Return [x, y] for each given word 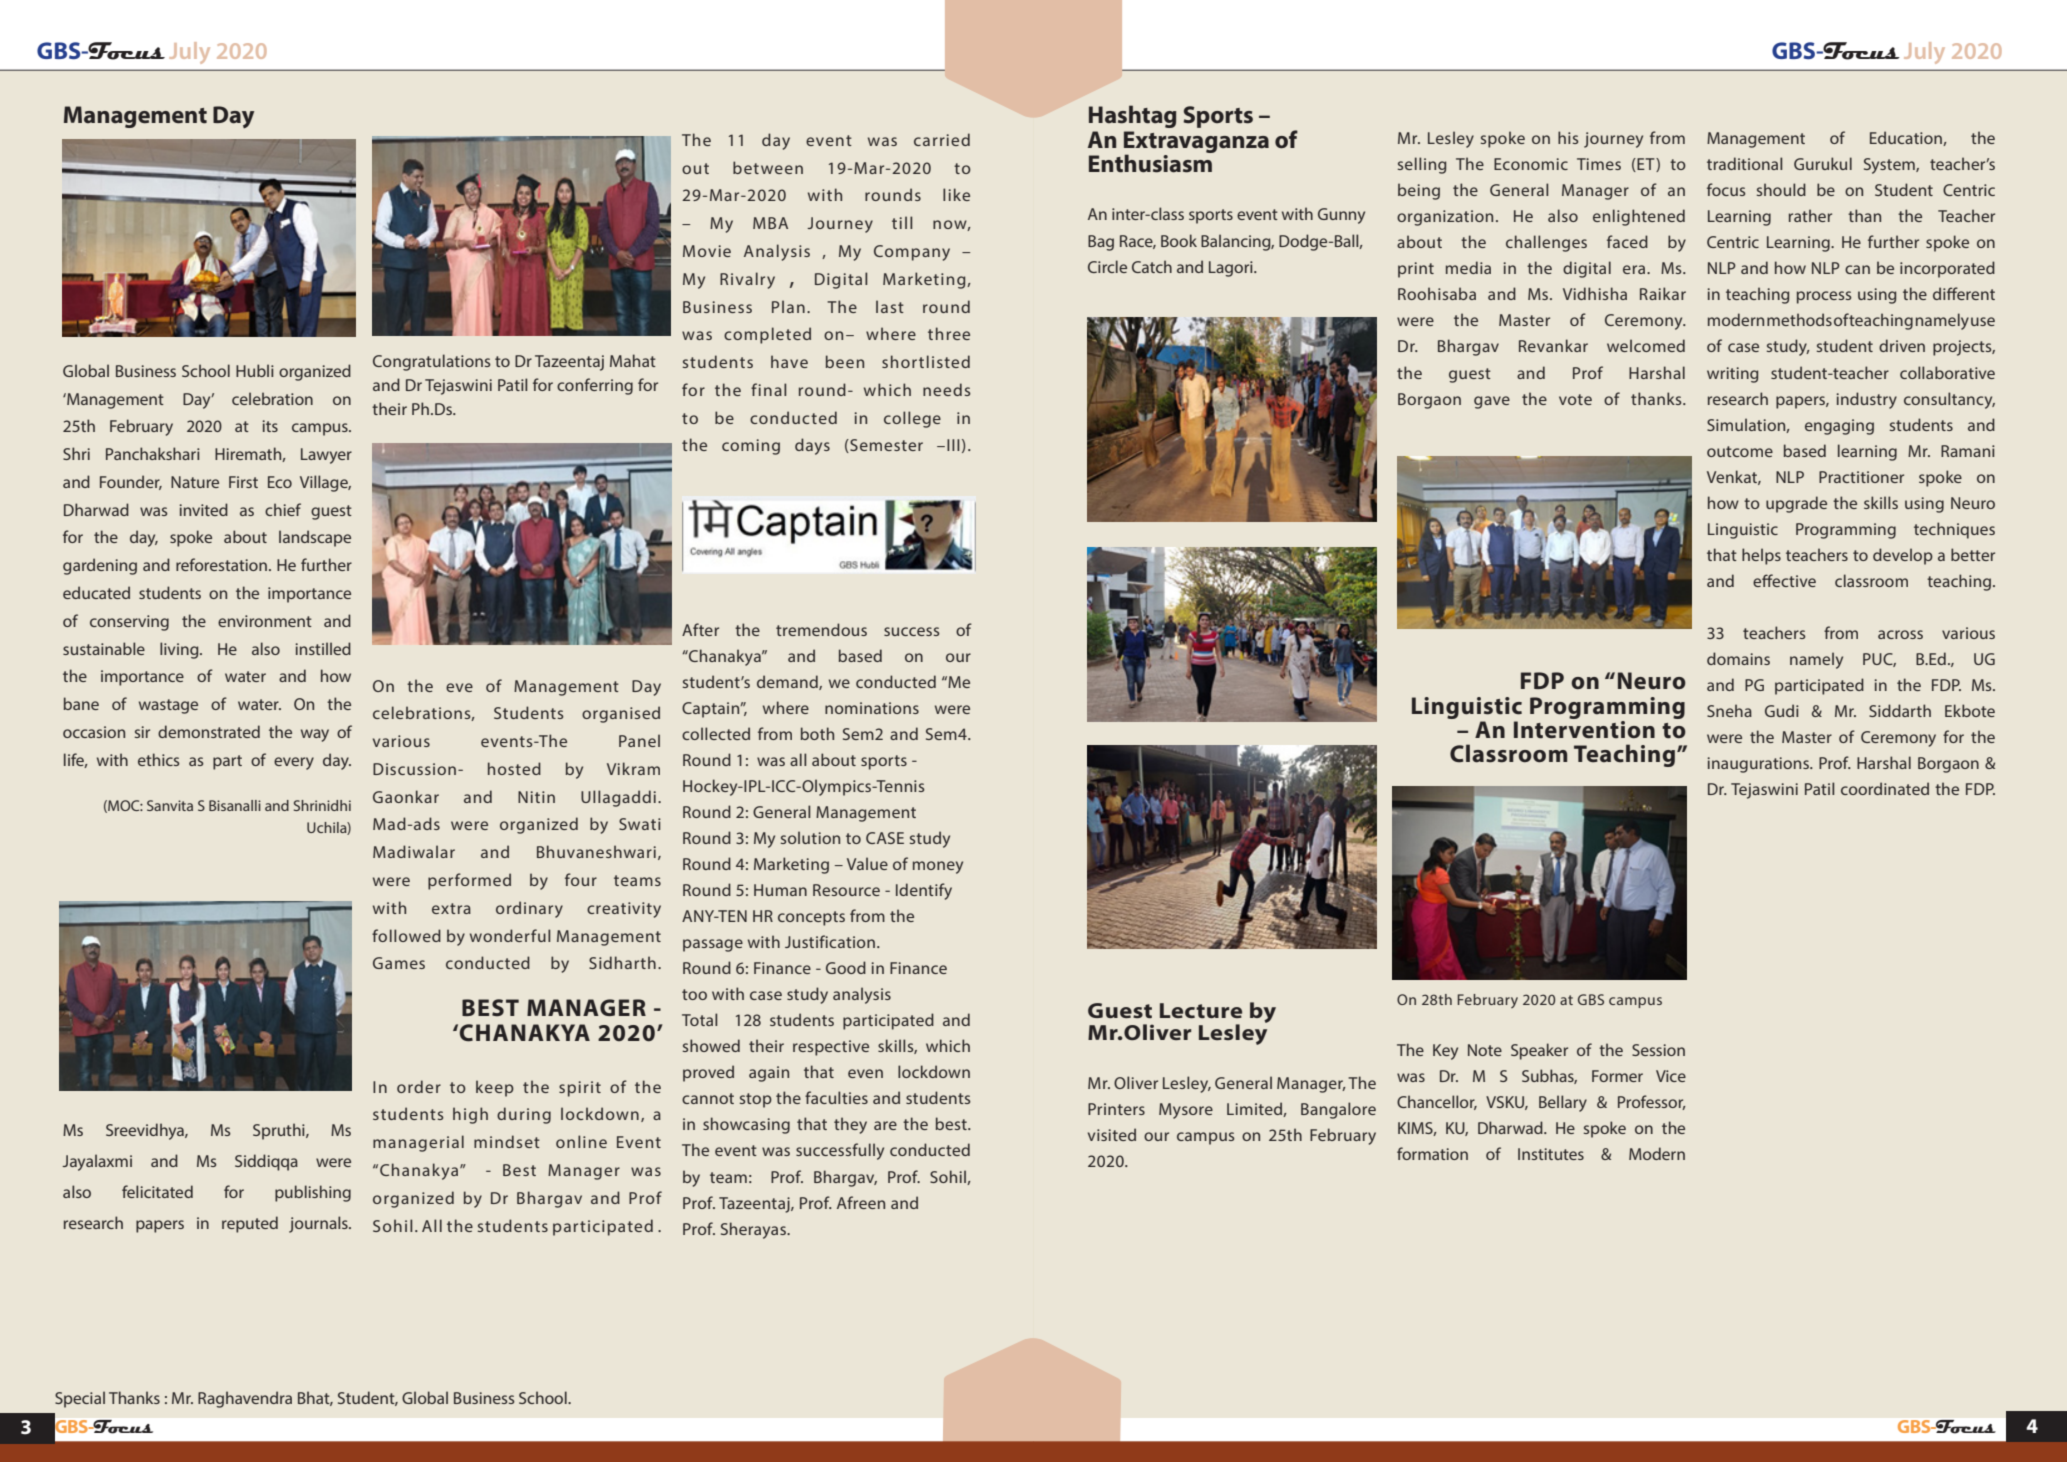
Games [399, 963]
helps [1761, 556]
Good [846, 967]
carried [942, 139]
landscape [315, 538]
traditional [1744, 163]
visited [1112, 1134]
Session [1658, 1050]
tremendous [821, 629]
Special [80, 1399]
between [768, 167]
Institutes [1551, 1154]
